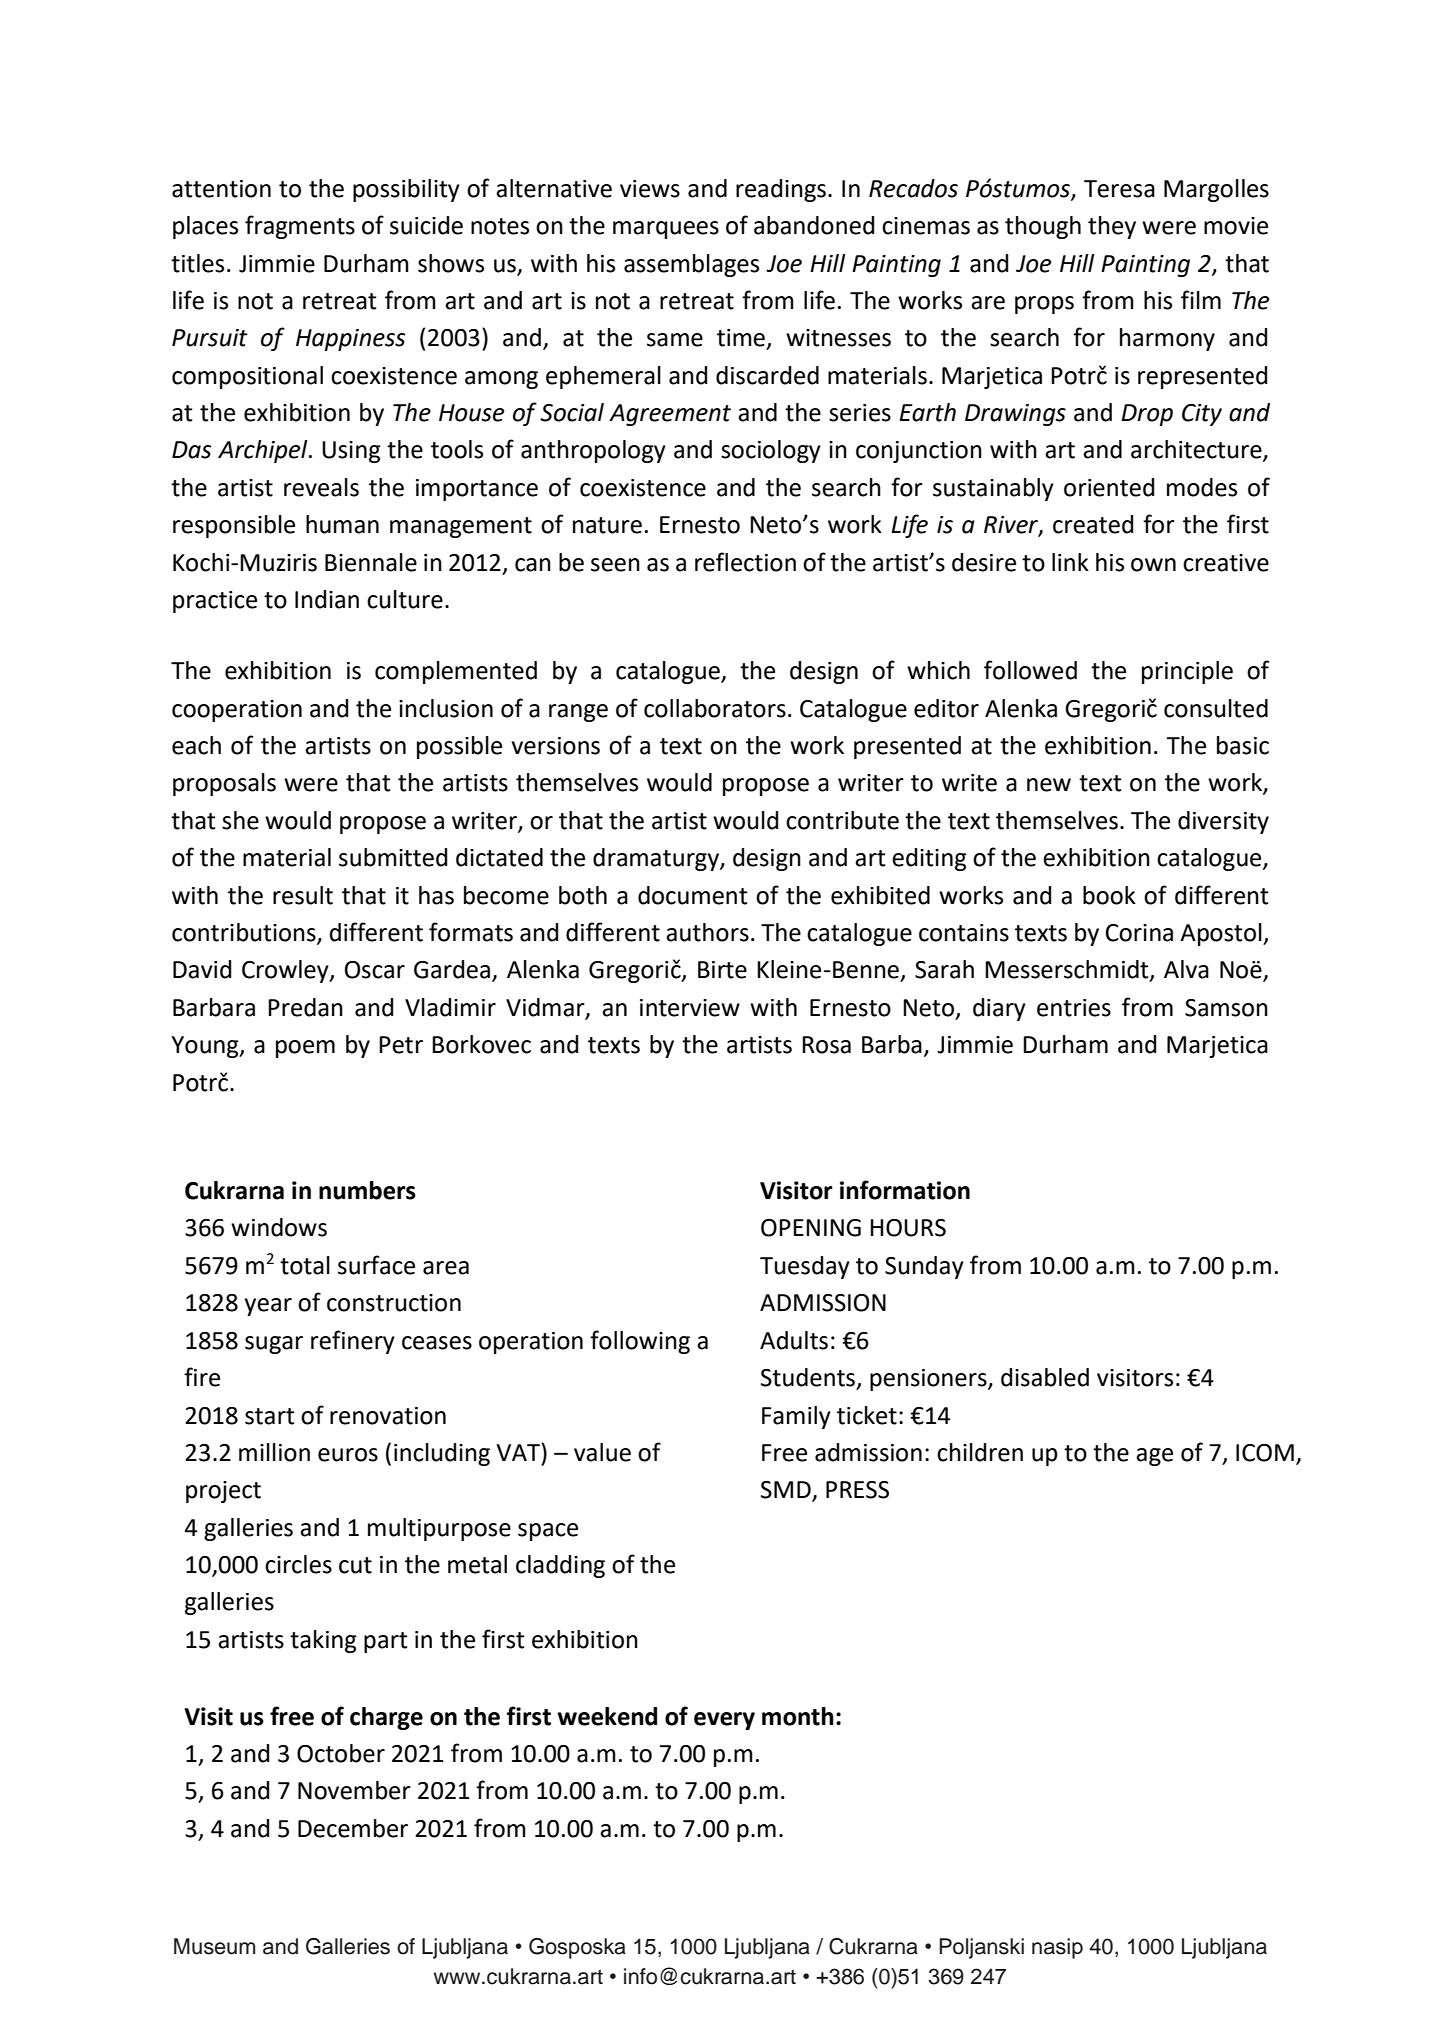 Image resolution: width=1441 pixels, height=2038 pixels. What do you see at coordinates (691, 265) in the screenshot?
I see `assemblages` at bounding box center [691, 265].
